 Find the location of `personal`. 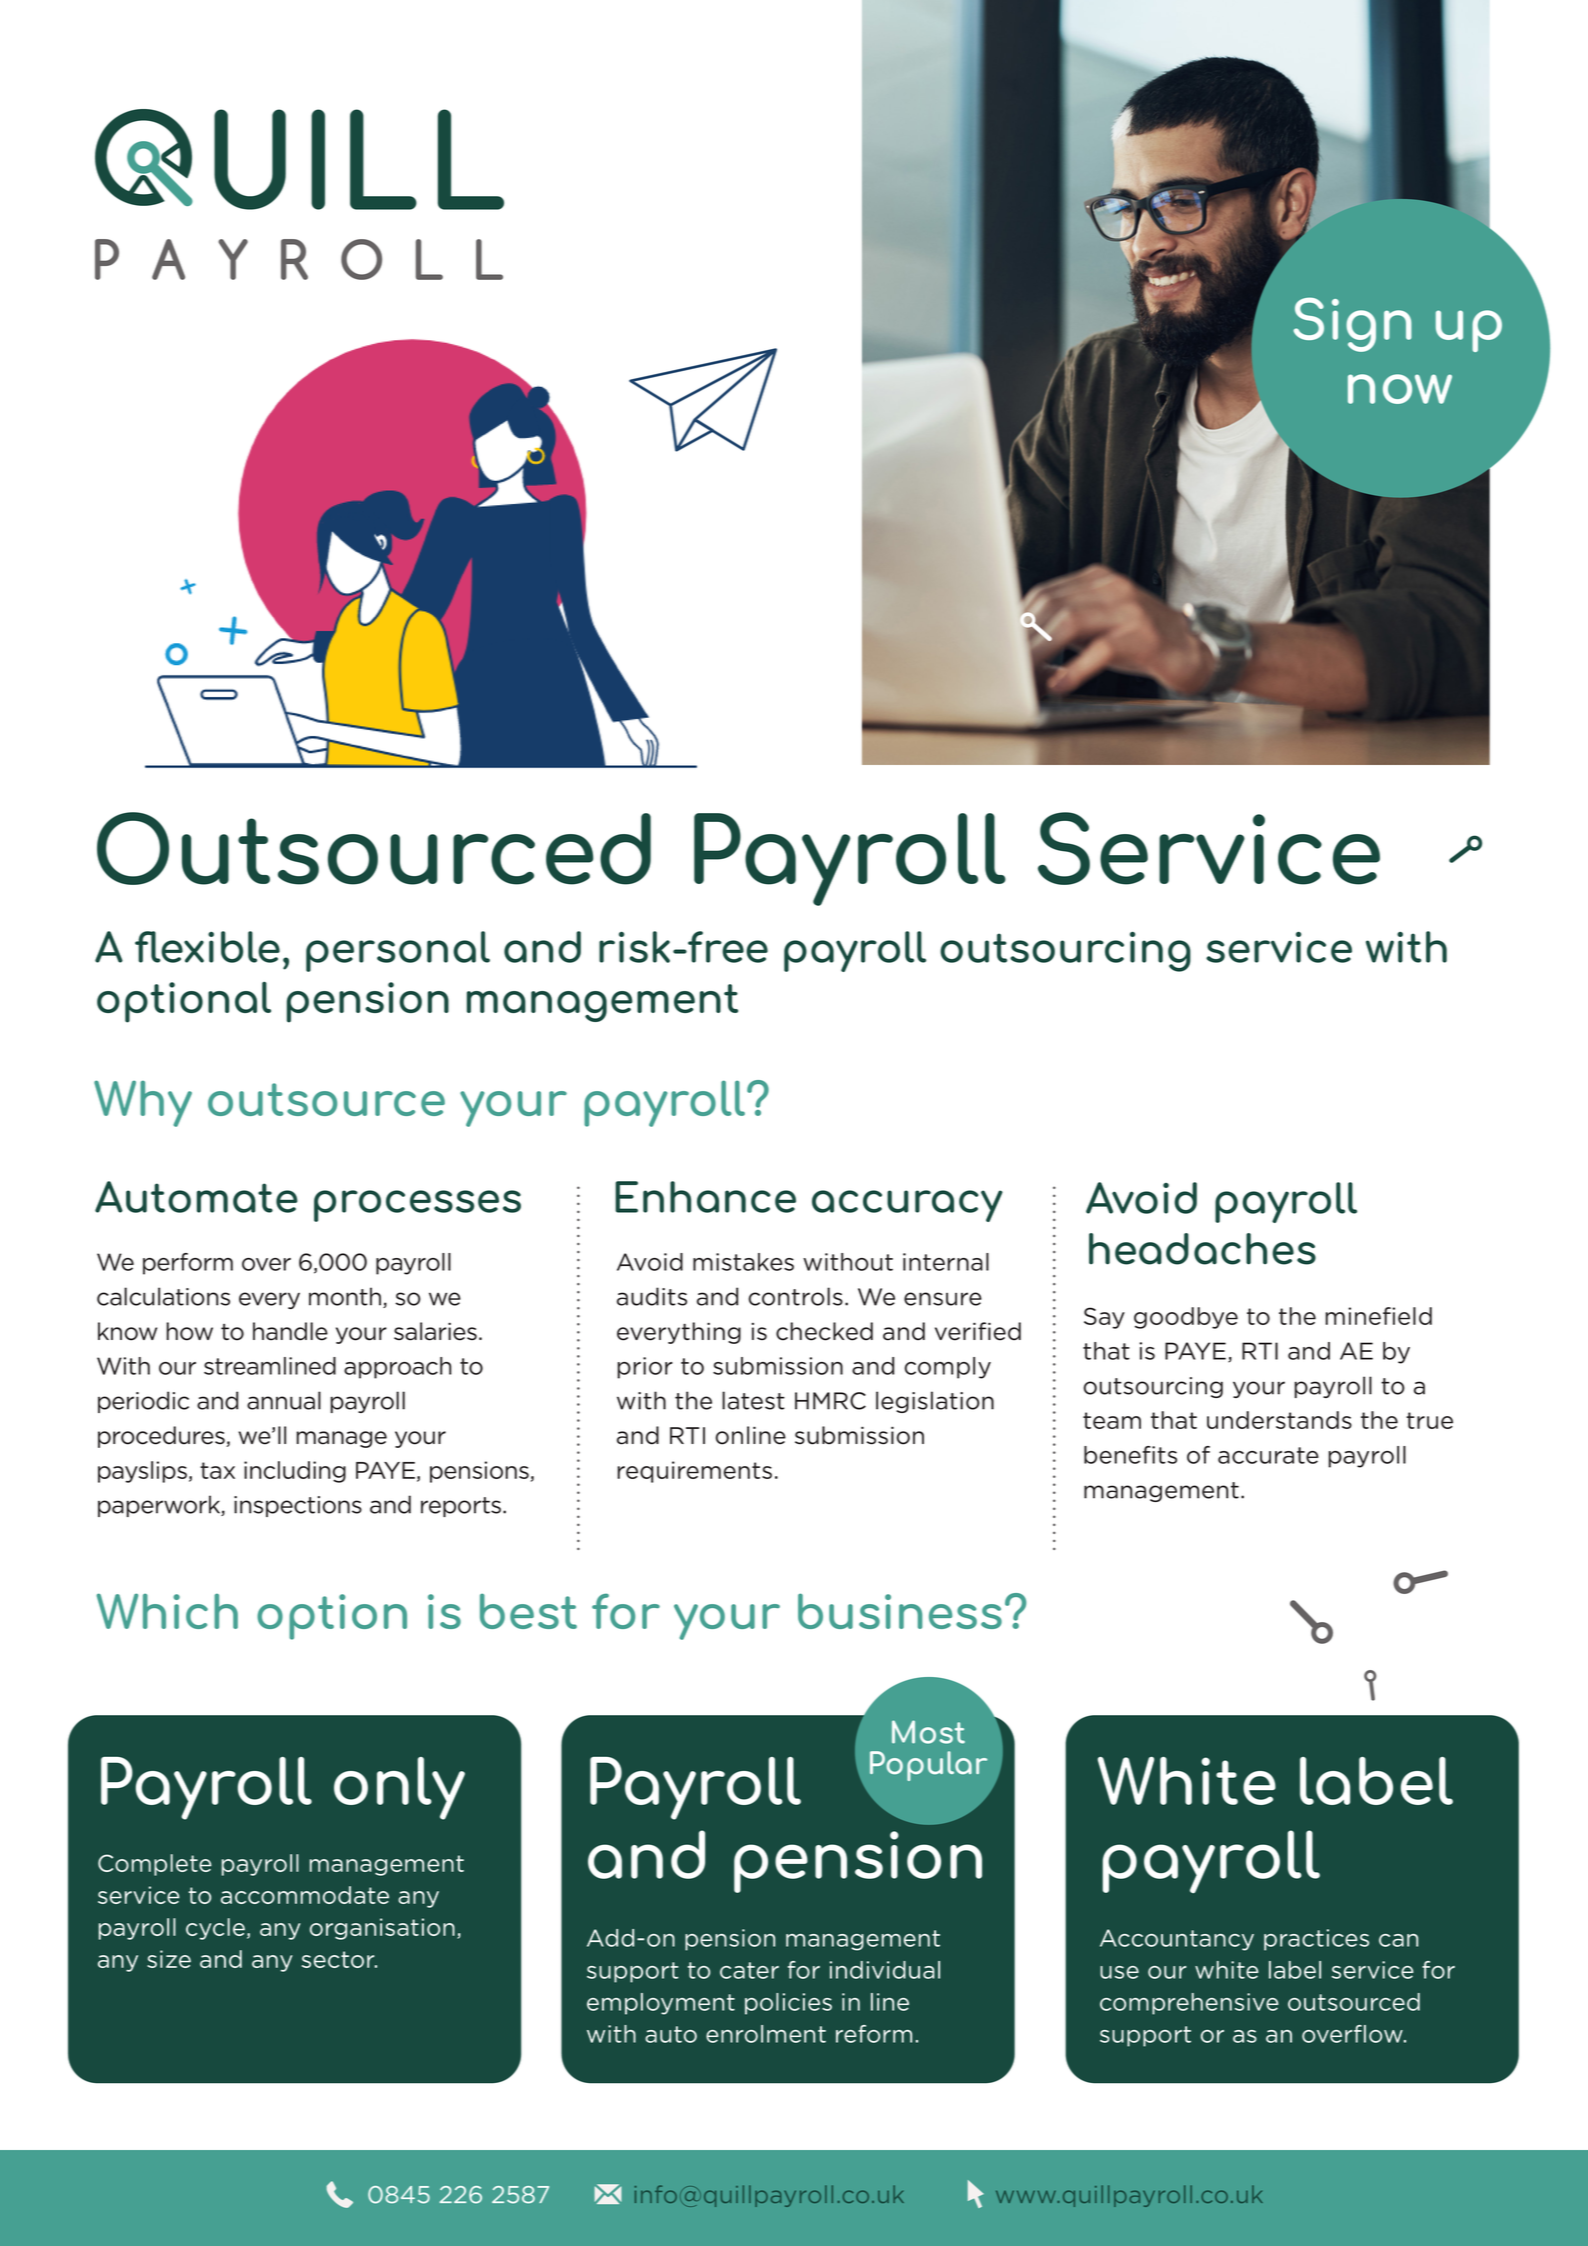

personal is located at coordinates (398, 951).
